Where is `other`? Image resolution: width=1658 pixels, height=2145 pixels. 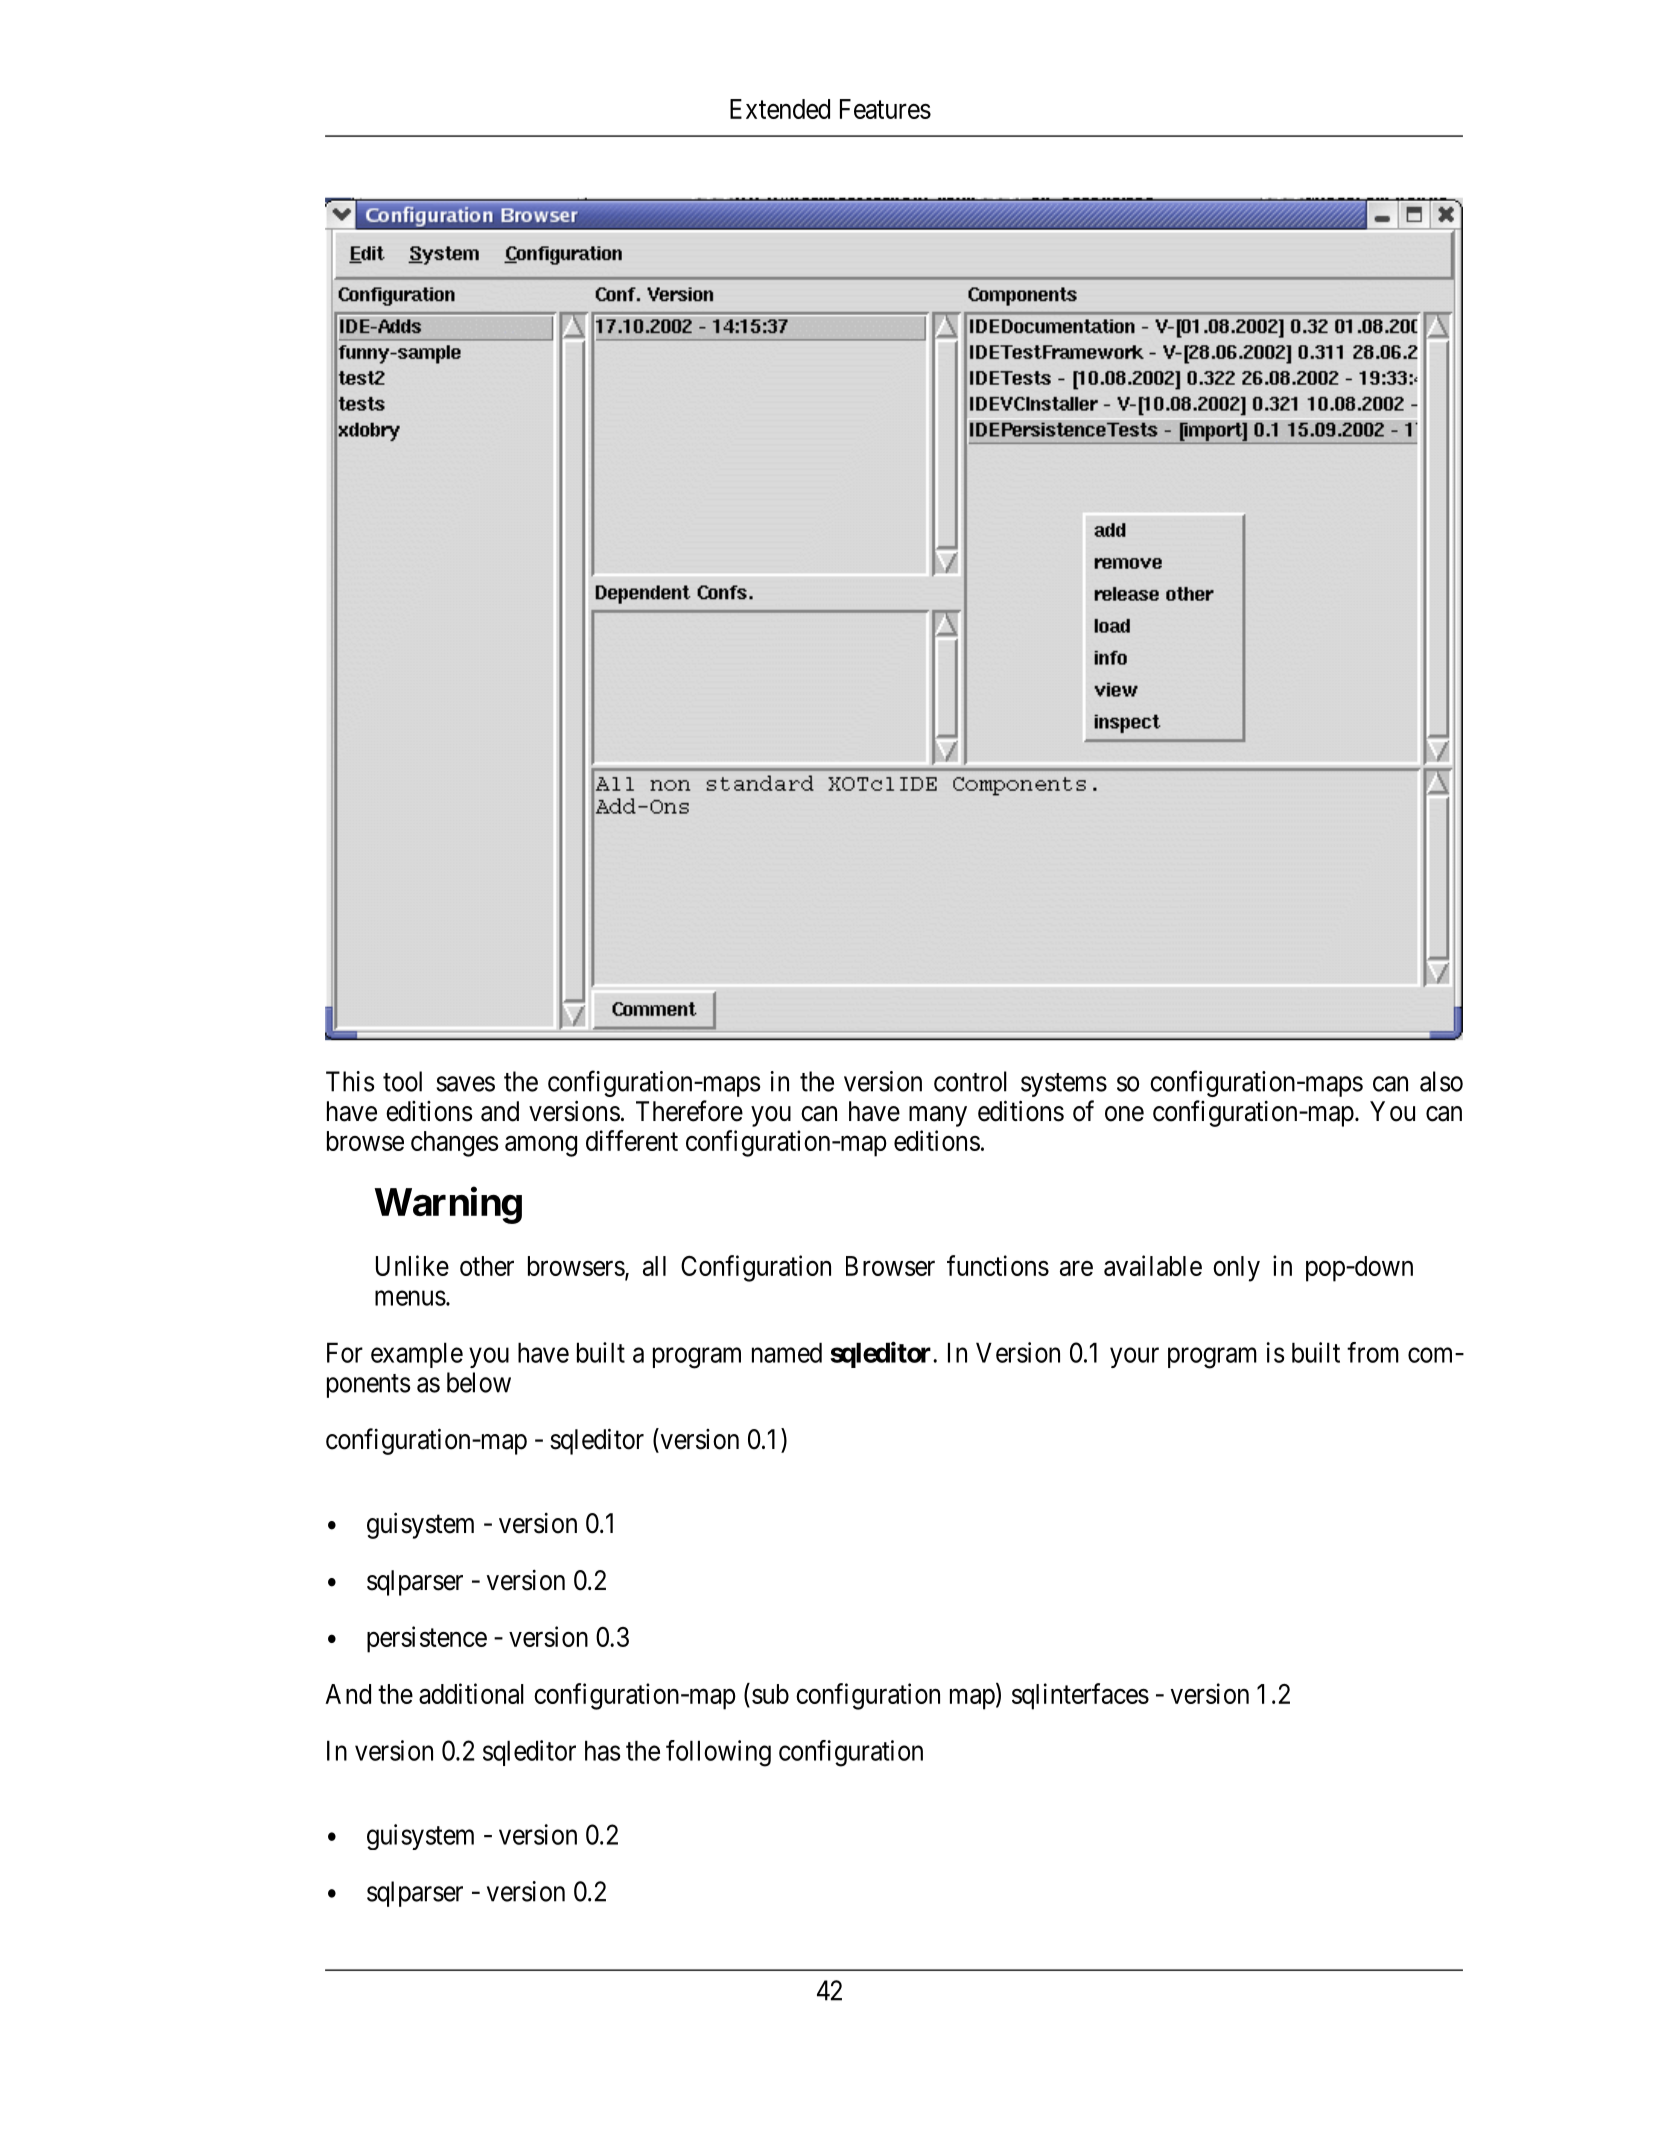
other is located at coordinates (487, 1266).
